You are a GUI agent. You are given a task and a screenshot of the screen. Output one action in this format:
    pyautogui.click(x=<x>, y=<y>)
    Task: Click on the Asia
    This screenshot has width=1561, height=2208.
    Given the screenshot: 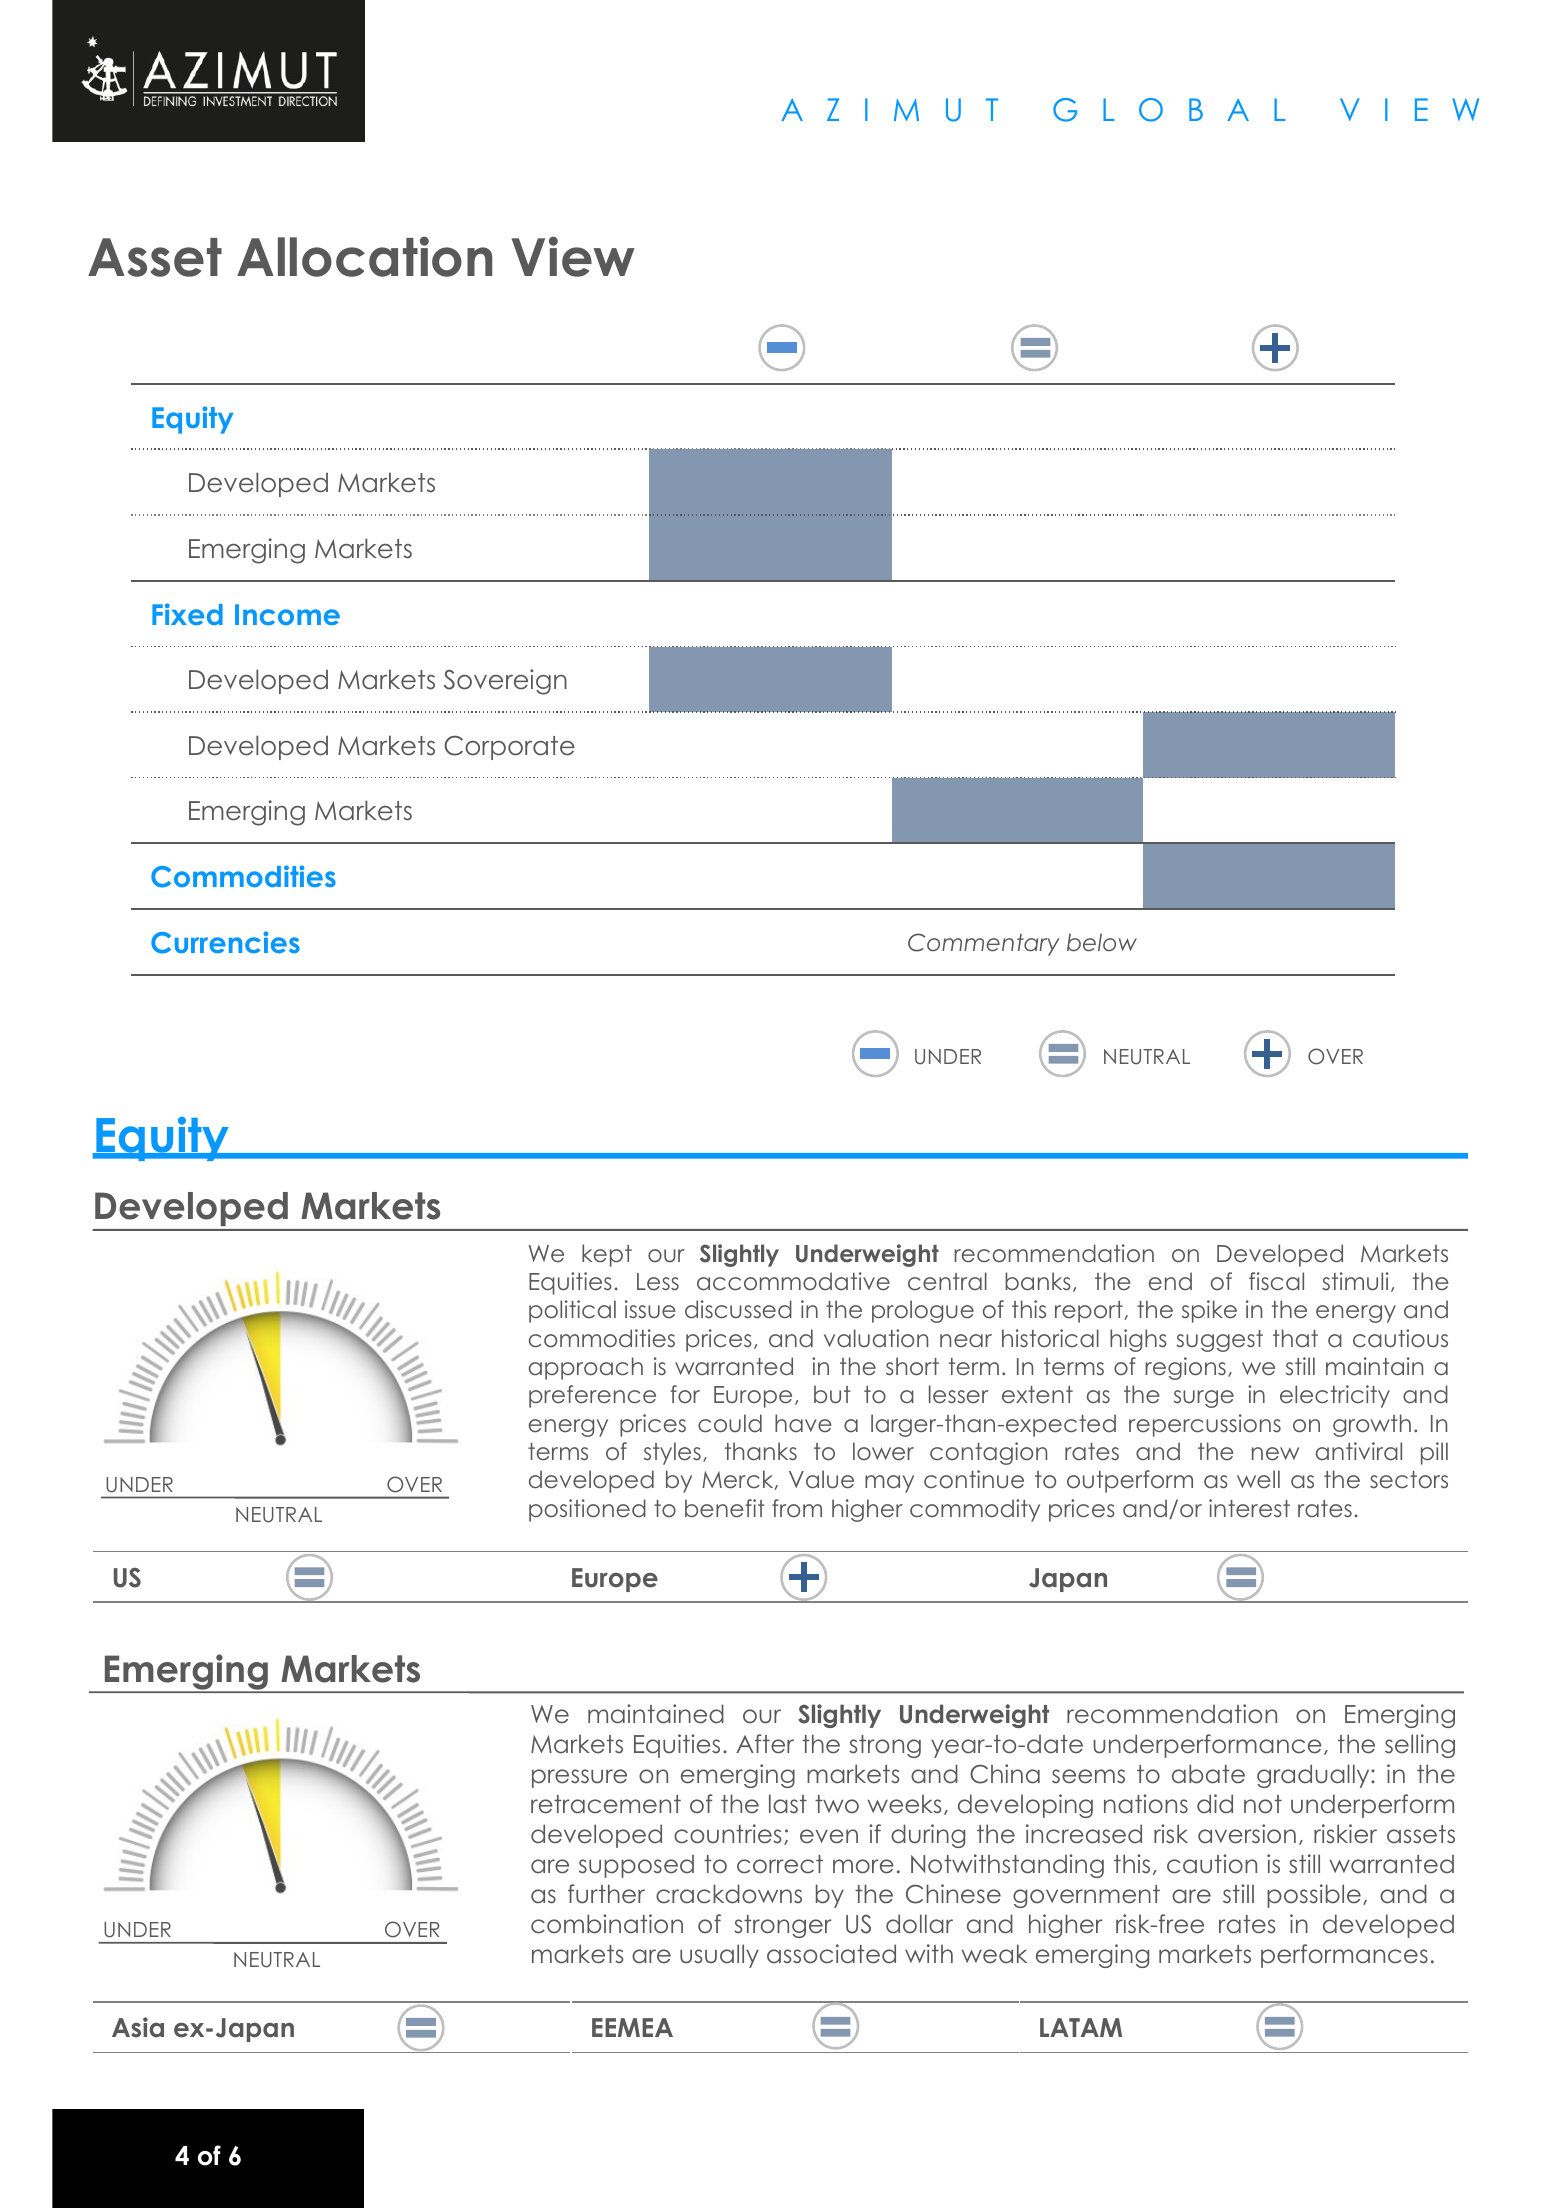 What is the action you would take?
    pyautogui.click(x=138, y=2027)
